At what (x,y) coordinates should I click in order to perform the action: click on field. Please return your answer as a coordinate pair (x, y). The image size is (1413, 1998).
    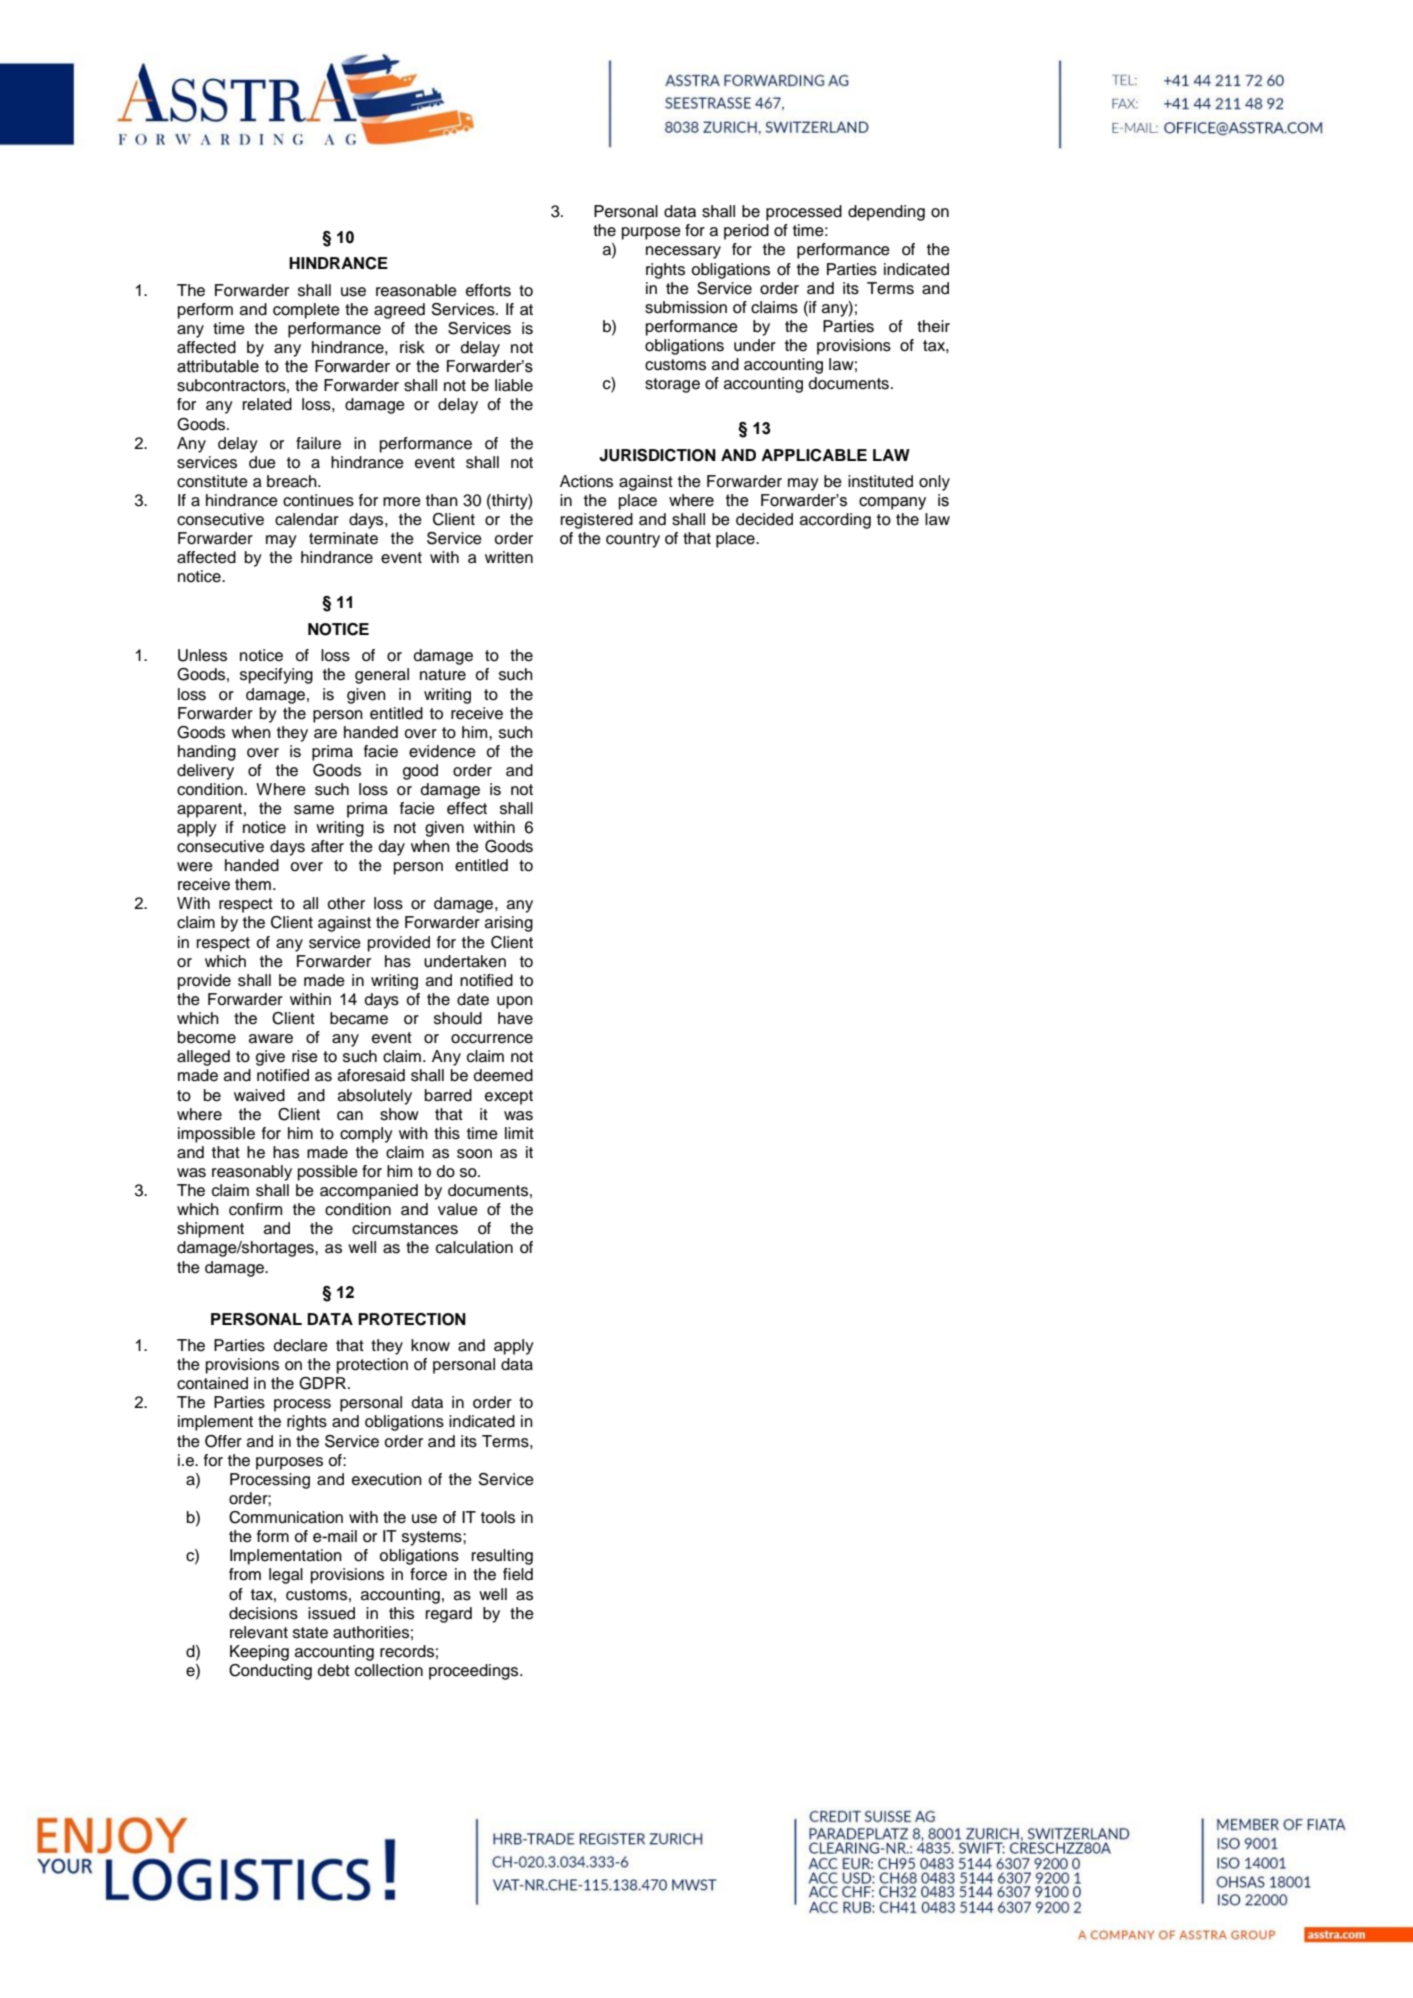
    Looking at the image, I should click on (518, 1574).
